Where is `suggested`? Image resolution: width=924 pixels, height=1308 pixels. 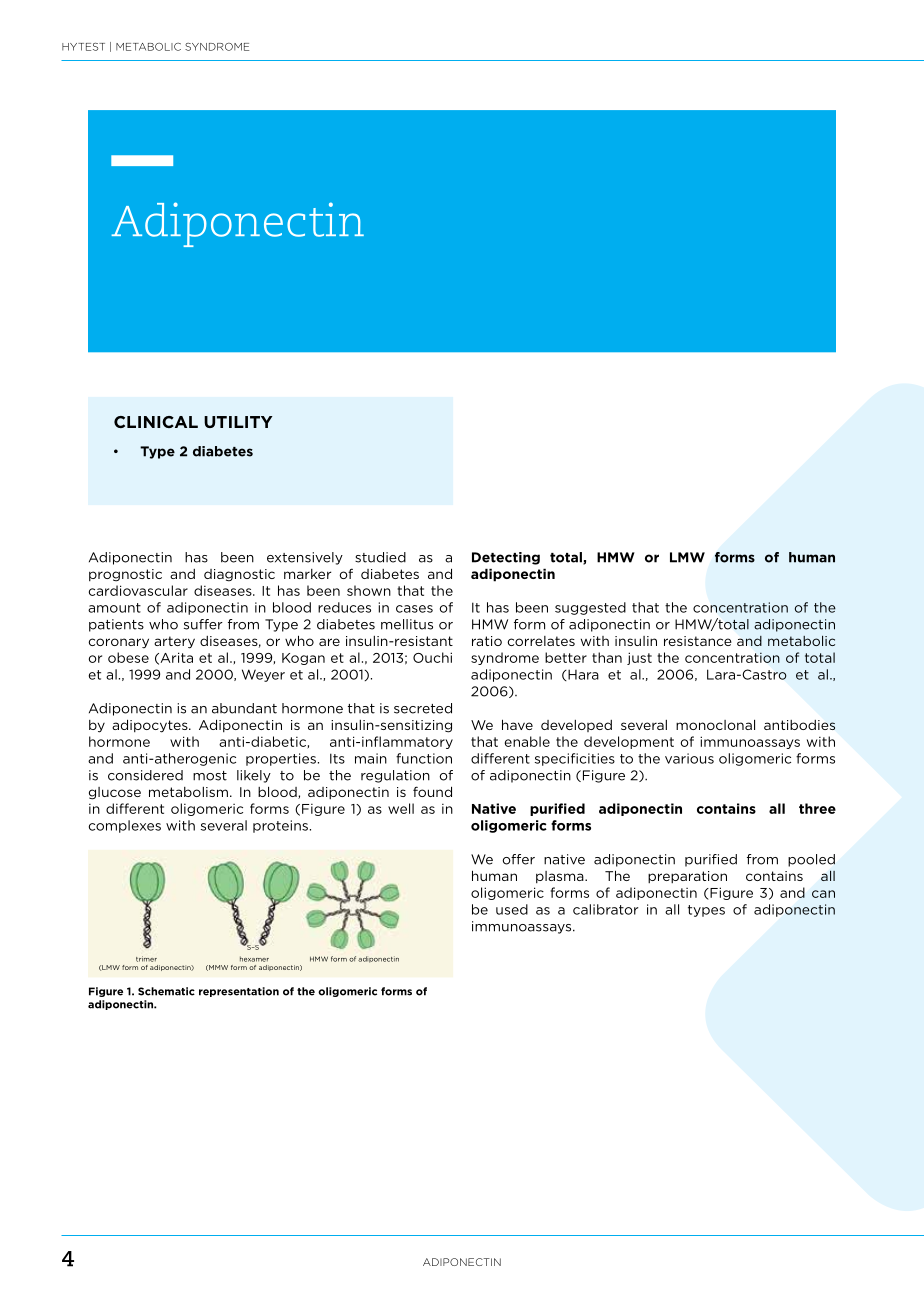
suggested is located at coordinates (590, 608).
